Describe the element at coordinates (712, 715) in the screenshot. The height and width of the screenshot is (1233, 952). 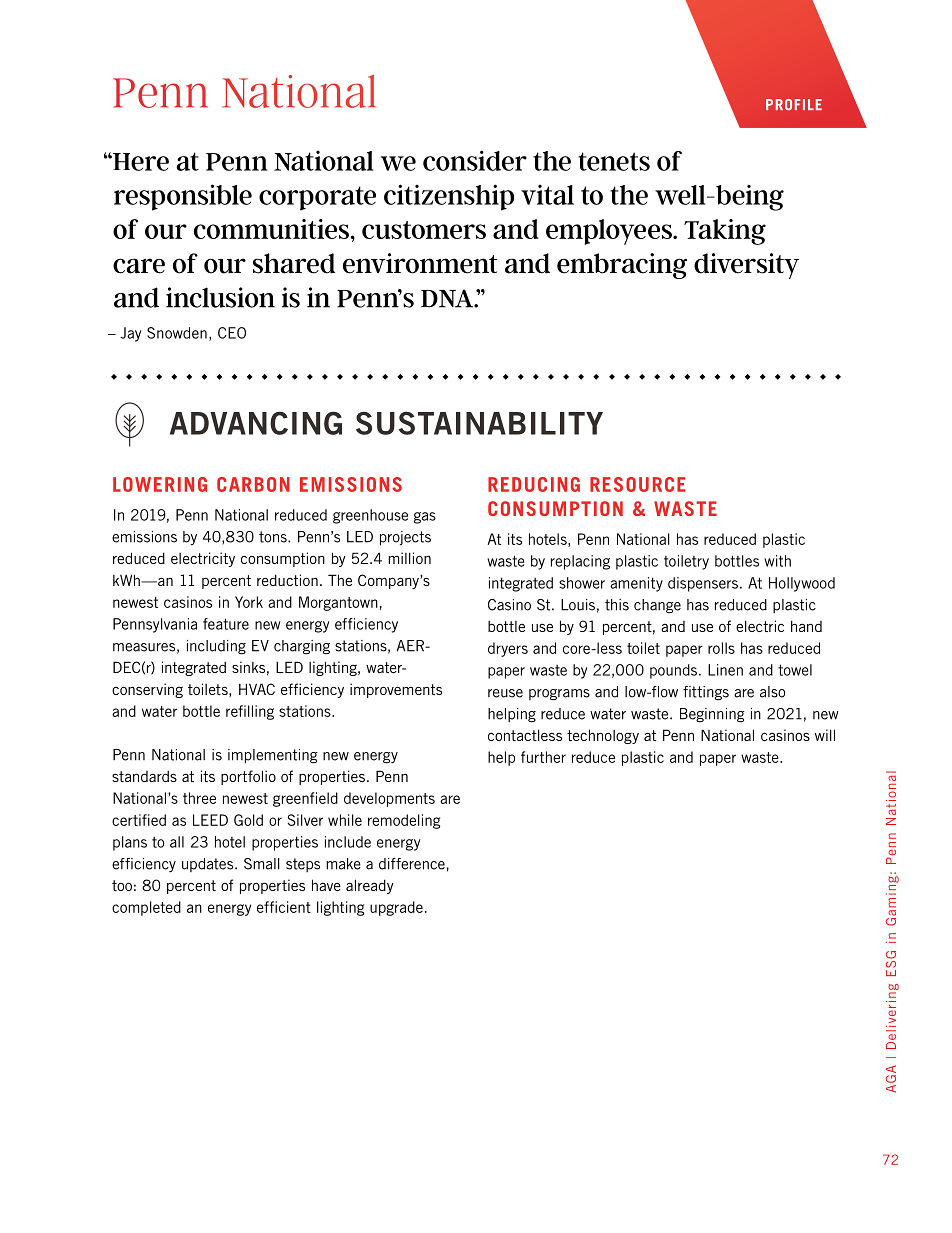
I see `Beginning` at that location.
